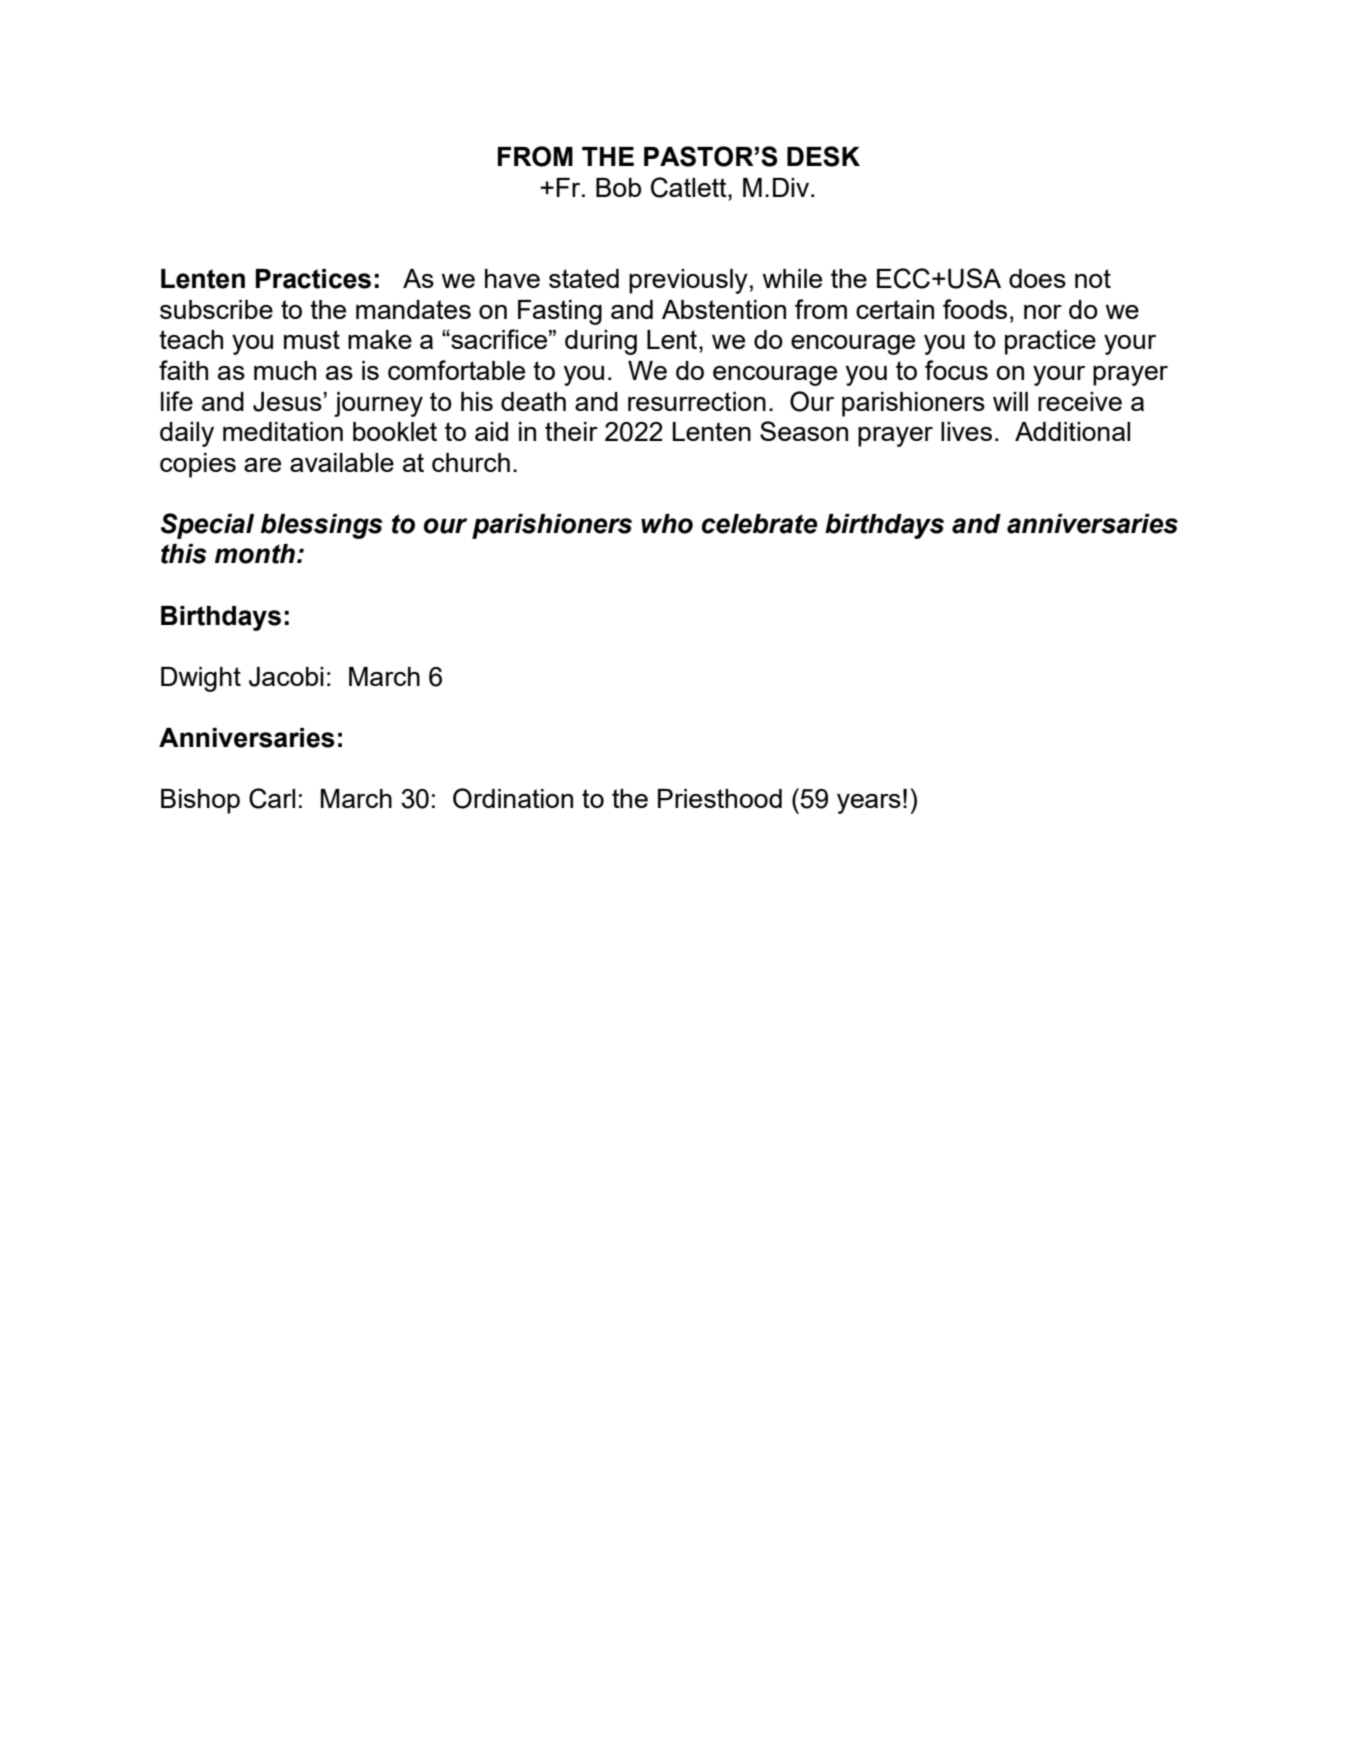  I want to click on celebrate, so click(760, 524).
